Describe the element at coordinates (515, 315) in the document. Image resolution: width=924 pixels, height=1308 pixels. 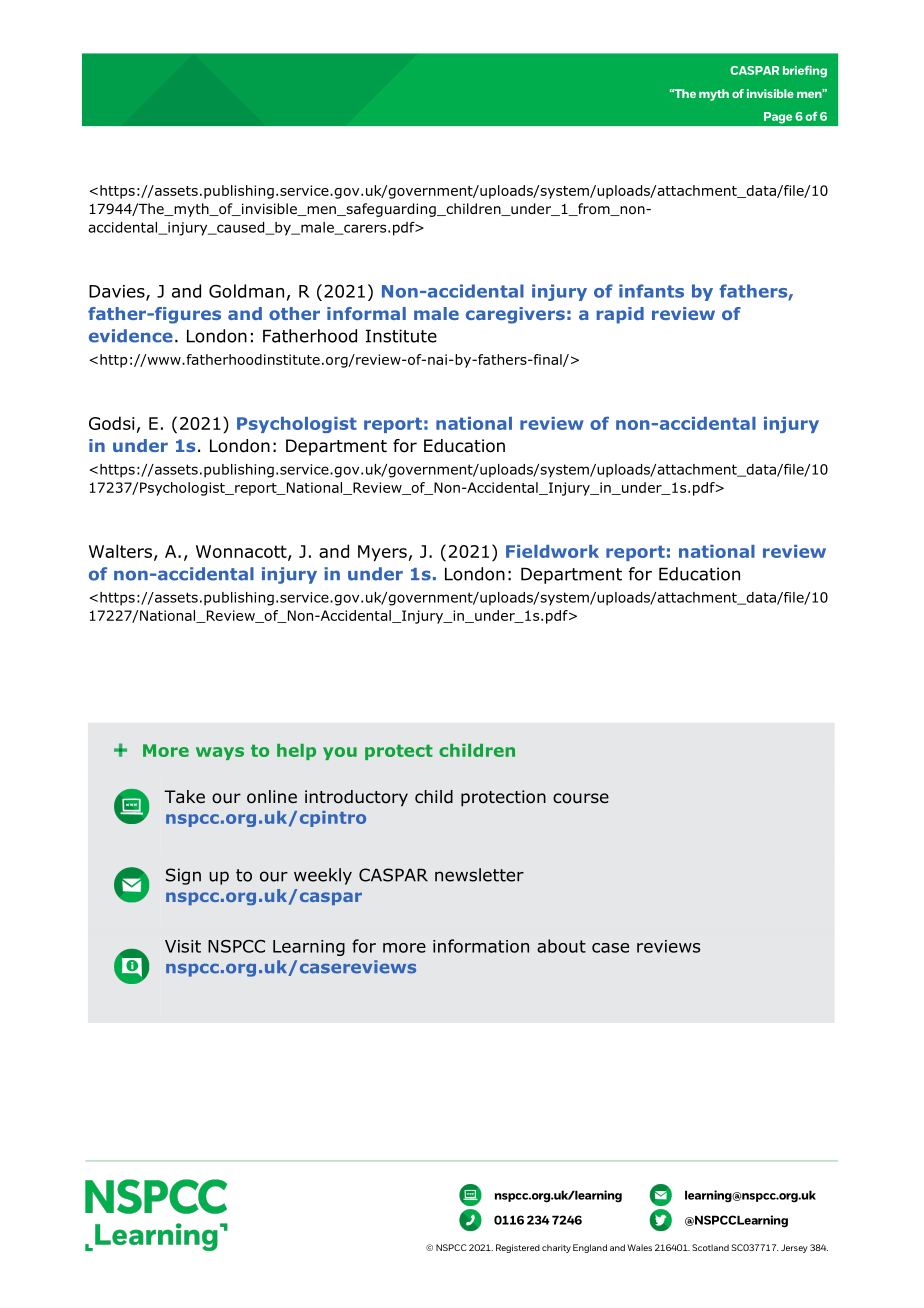
I see `caregivers` at that location.
